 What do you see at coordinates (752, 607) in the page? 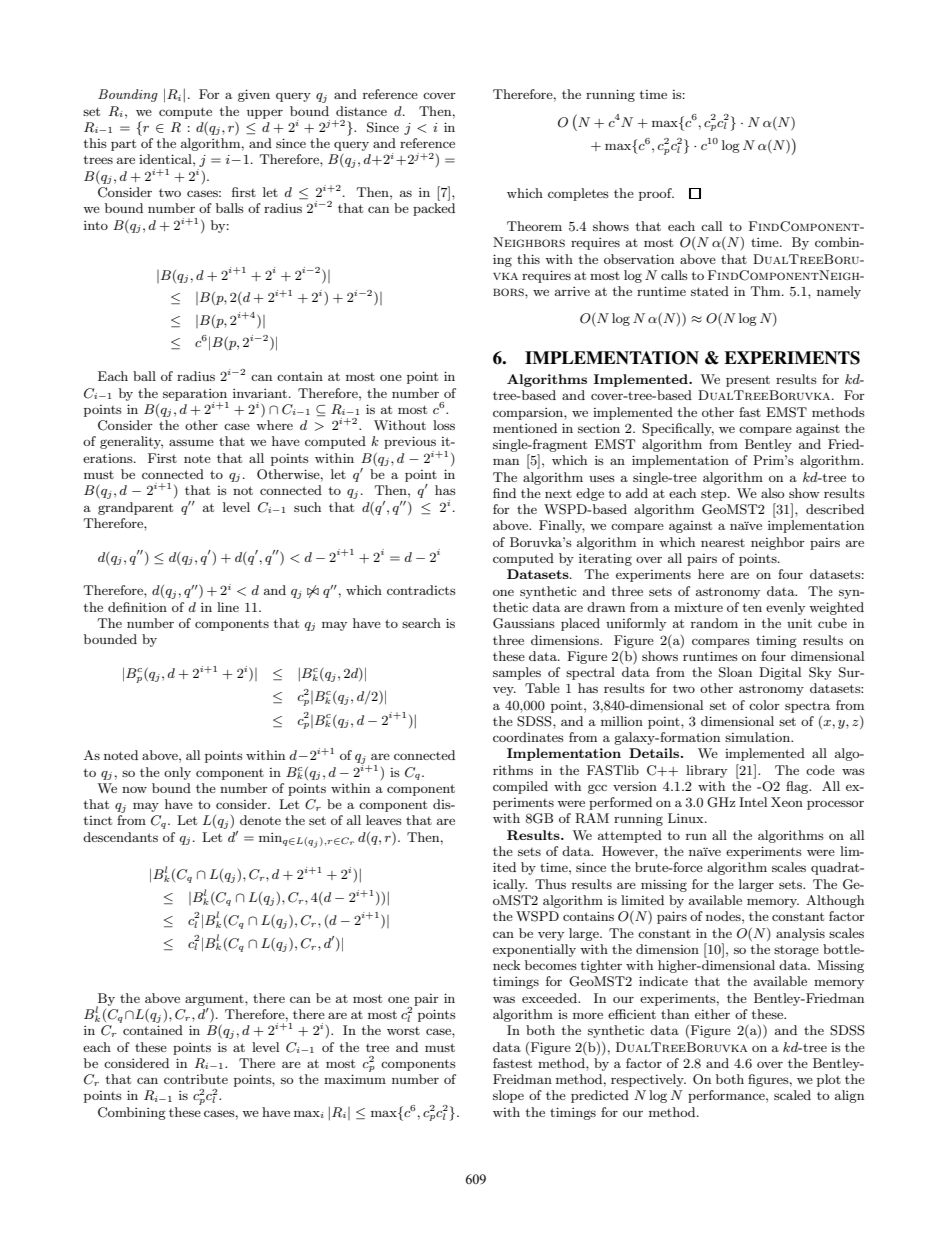
I see `ten` at bounding box center [752, 607].
